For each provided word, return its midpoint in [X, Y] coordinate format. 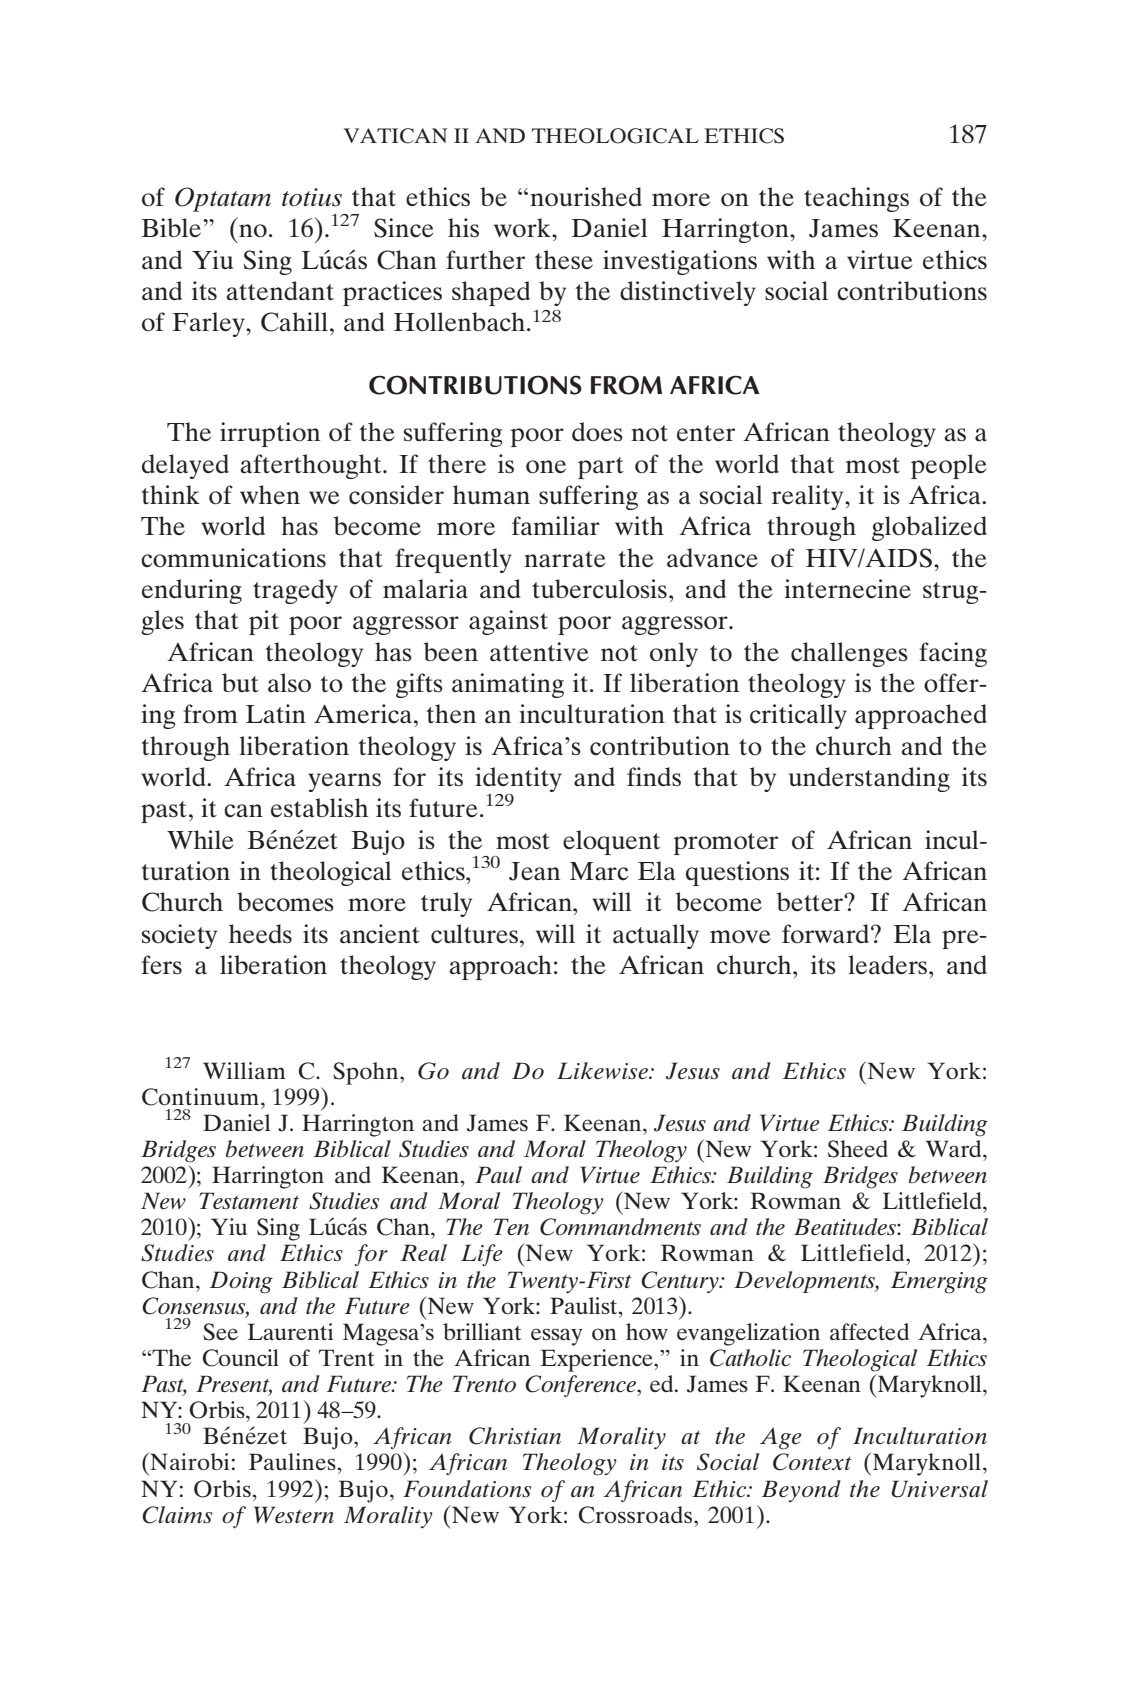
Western [294, 1514]
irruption [270, 434]
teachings [856, 199]
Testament [249, 1200]
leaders [887, 965]
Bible [172, 227]
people [949, 466]
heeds [260, 934]
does [597, 432]
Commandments [620, 1227]
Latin [276, 714]
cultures [476, 934]
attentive [539, 652]
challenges [849, 654]
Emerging [939, 1282]
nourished [586, 197]
